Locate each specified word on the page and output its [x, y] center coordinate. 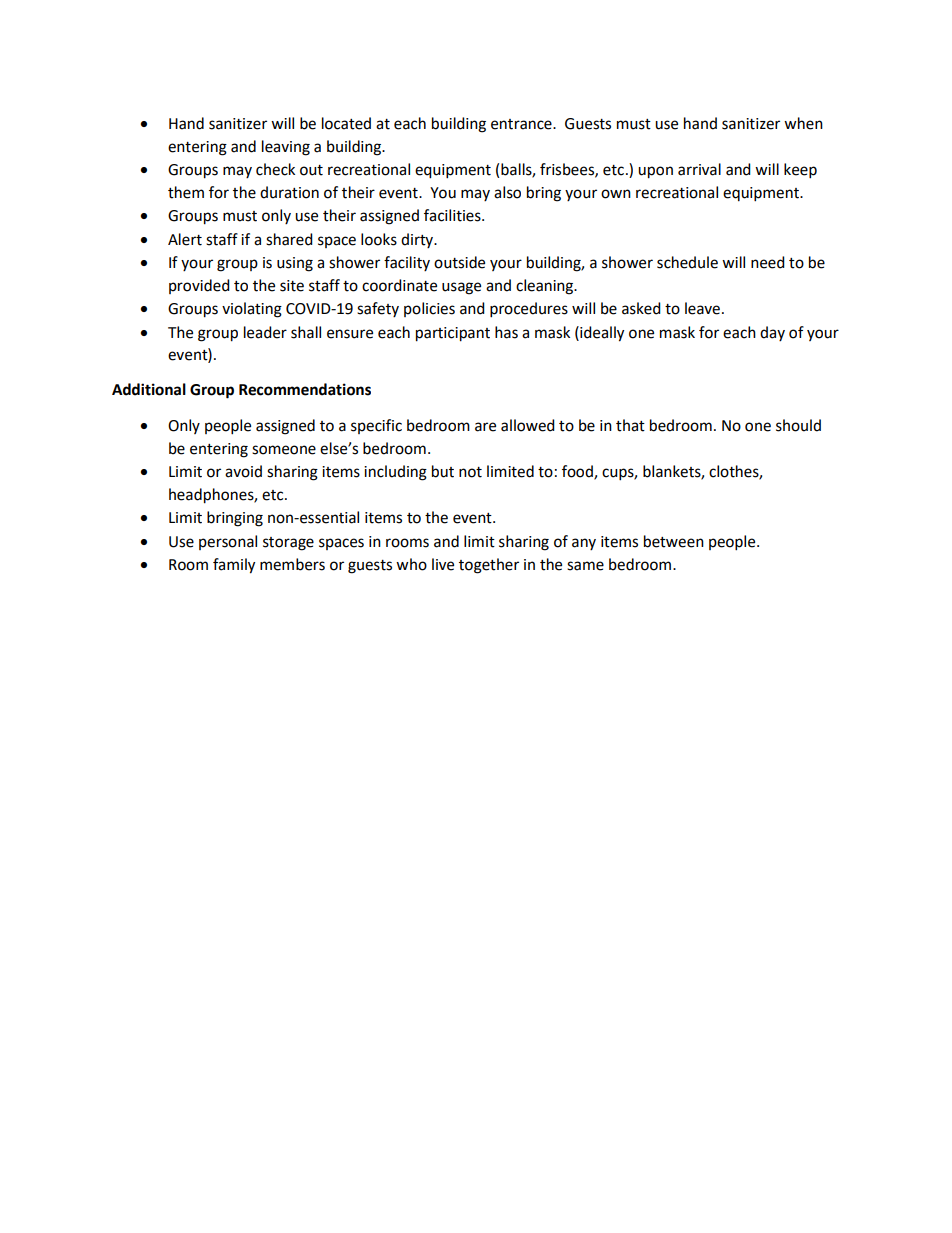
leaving [286, 148]
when [803, 123]
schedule [687, 262]
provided [199, 286]
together [489, 566]
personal [228, 542]
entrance [522, 124]
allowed [528, 425]
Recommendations [305, 389]
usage [461, 288]
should [798, 425]
